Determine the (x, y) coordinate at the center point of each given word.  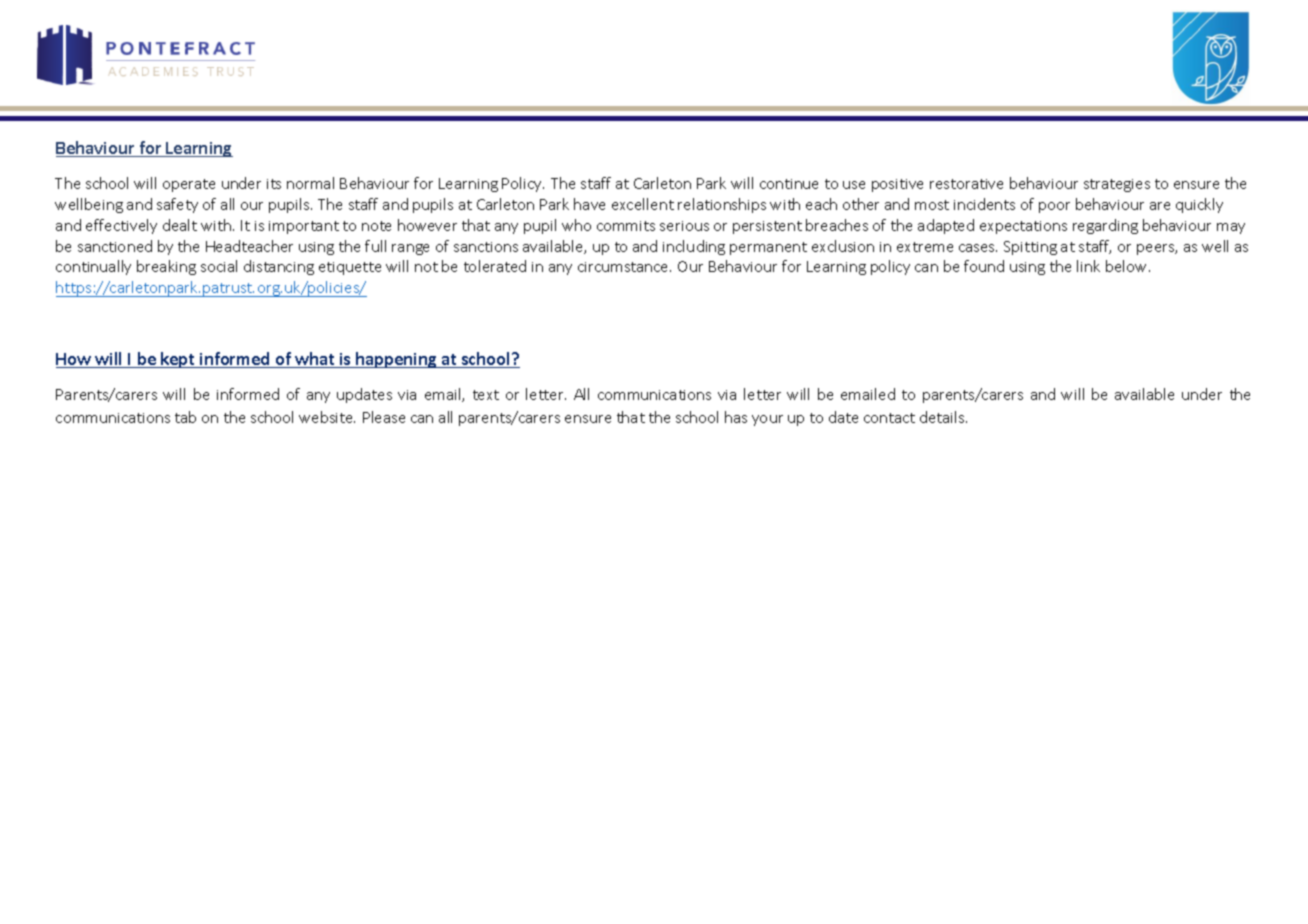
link (1088, 266)
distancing (279, 267)
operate (189, 185)
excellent (643, 204)
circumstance (624, 267)
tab (185, 417)
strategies (1117, 185)
